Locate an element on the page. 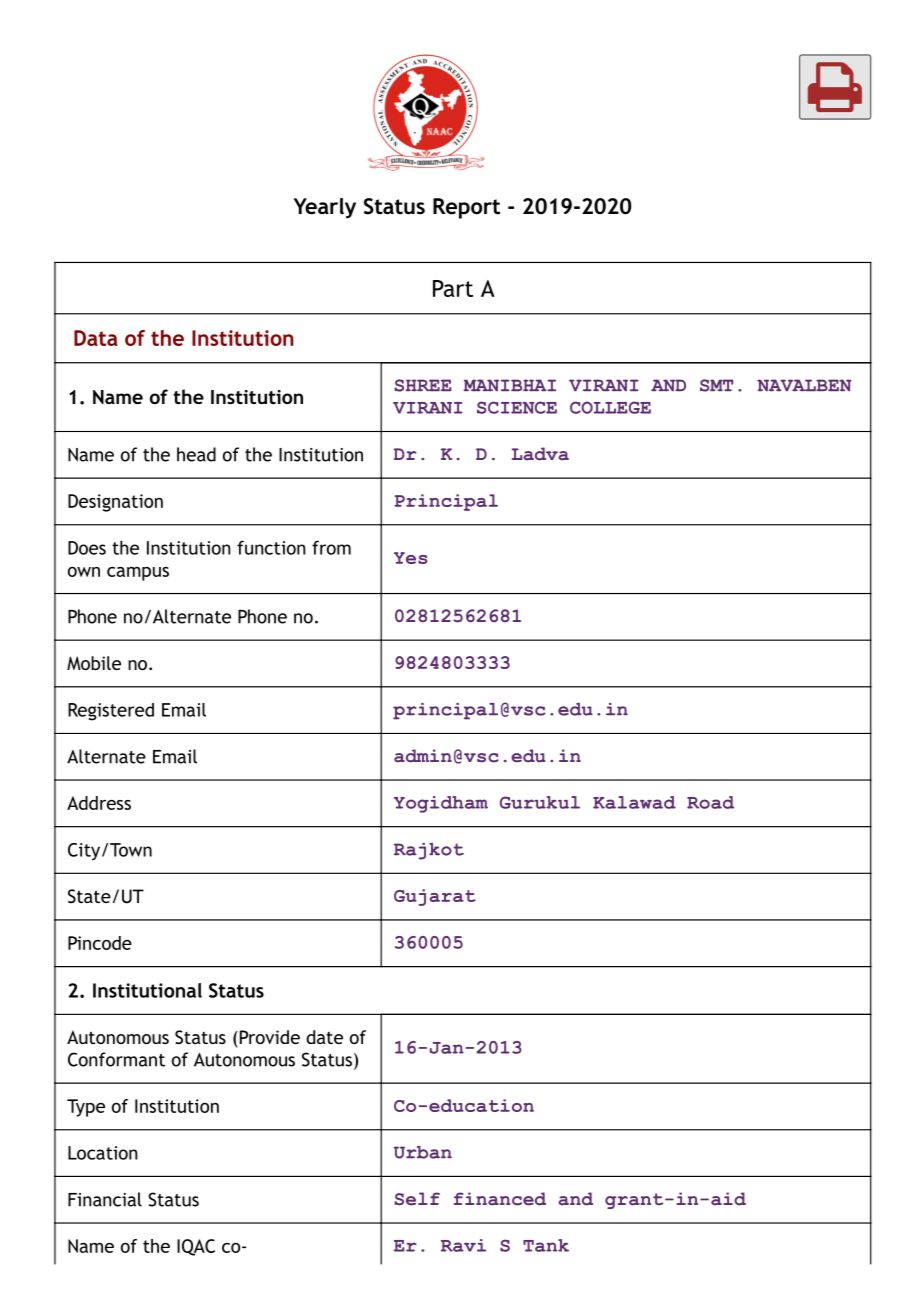 The image size is (924, 1308). Yes is located at coordinates (411, 558).
